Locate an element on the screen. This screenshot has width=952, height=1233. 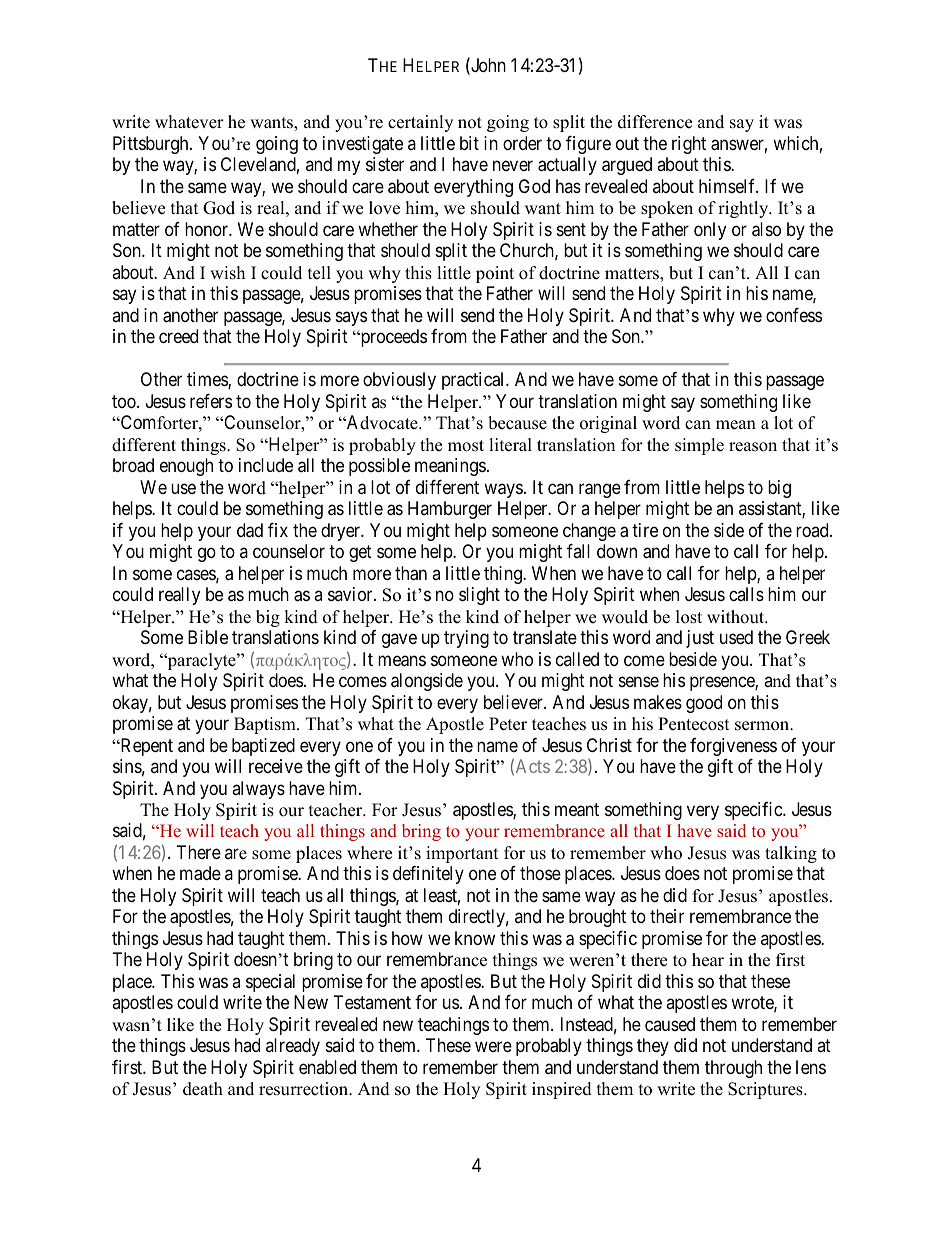
baptized is located at coordinates (263, 747).
